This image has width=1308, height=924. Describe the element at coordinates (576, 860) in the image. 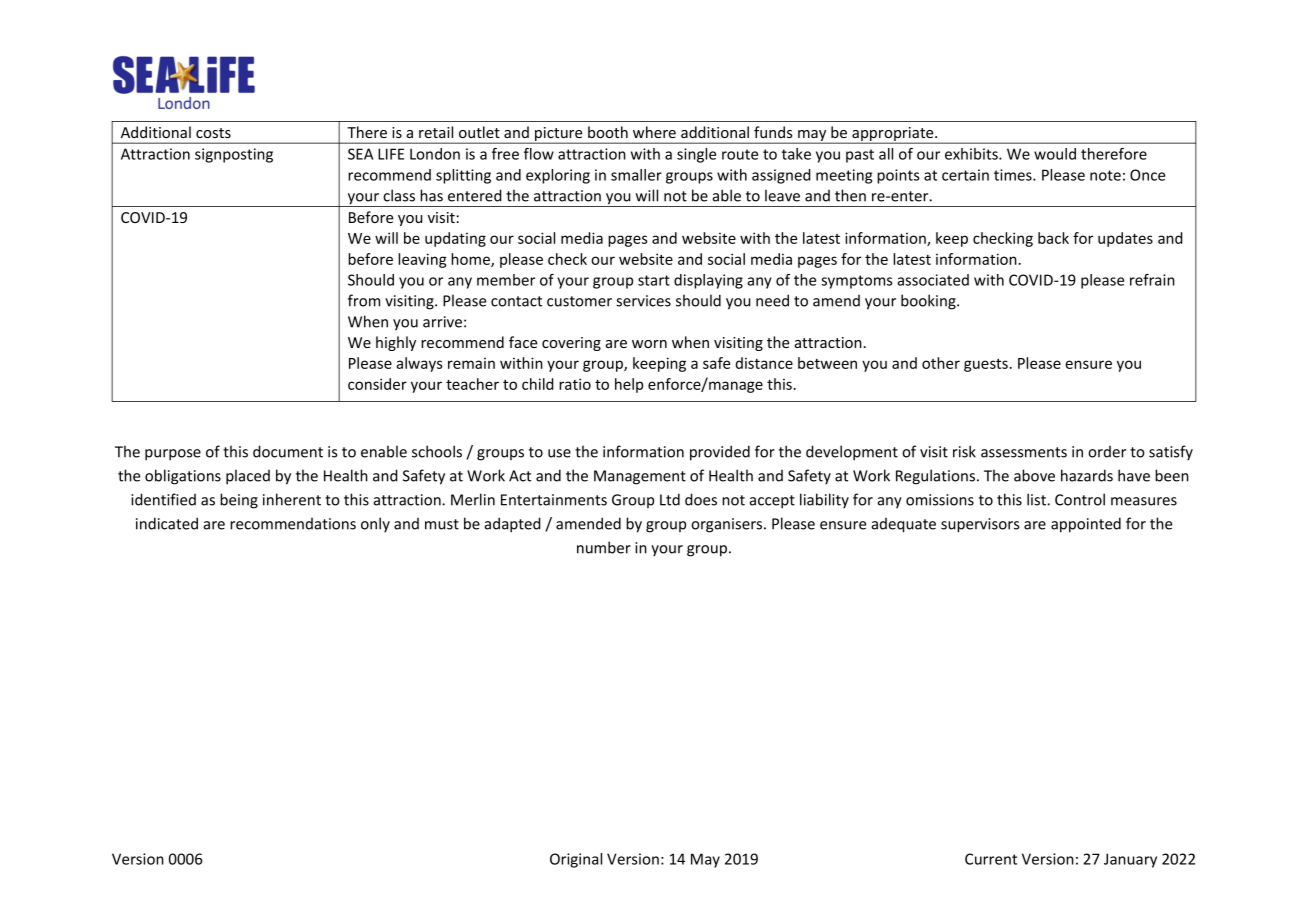

I see `Original` at that location.
